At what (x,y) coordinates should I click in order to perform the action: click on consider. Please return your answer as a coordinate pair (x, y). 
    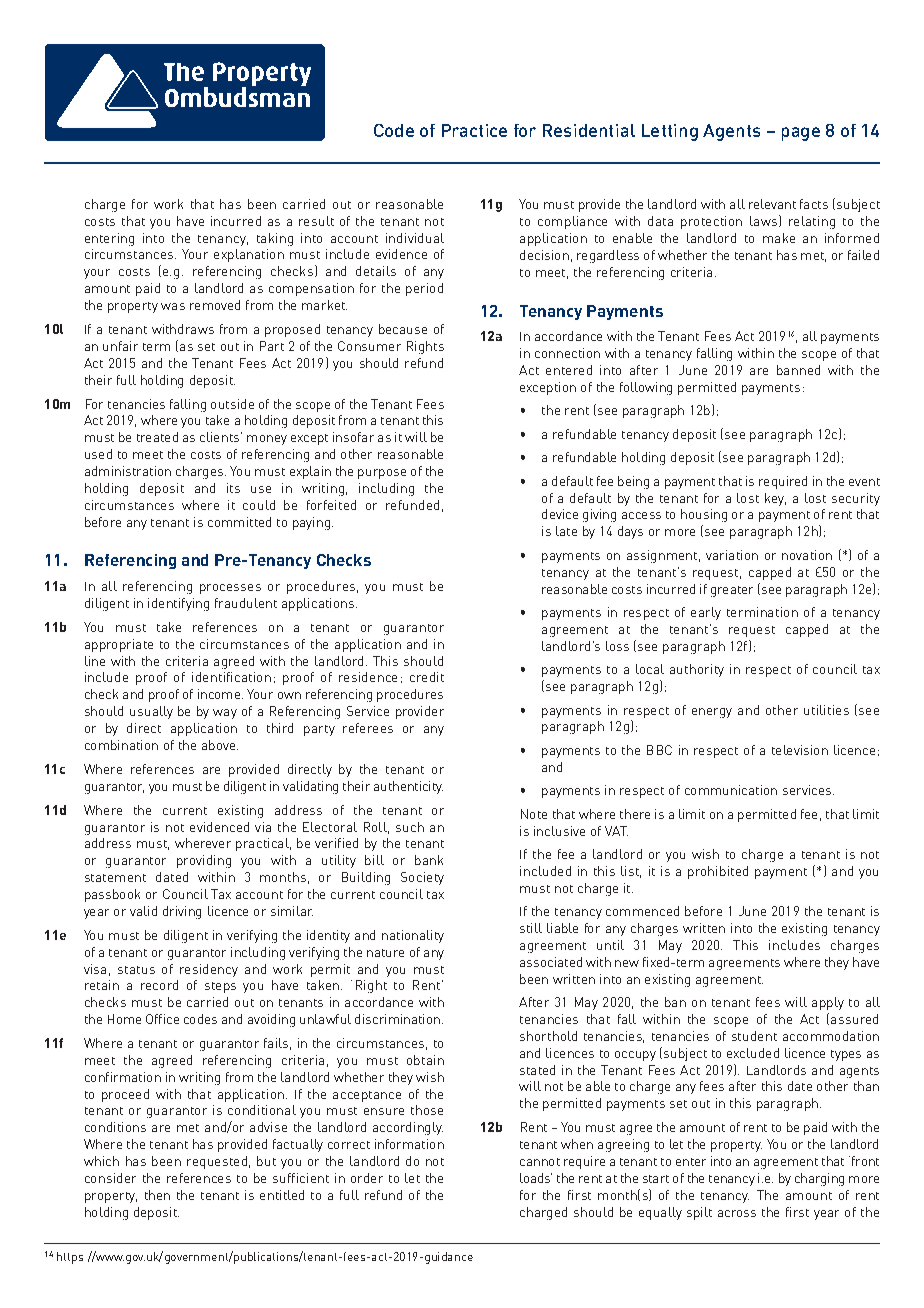
    Looking at the image, I should click on (110, 1178).
